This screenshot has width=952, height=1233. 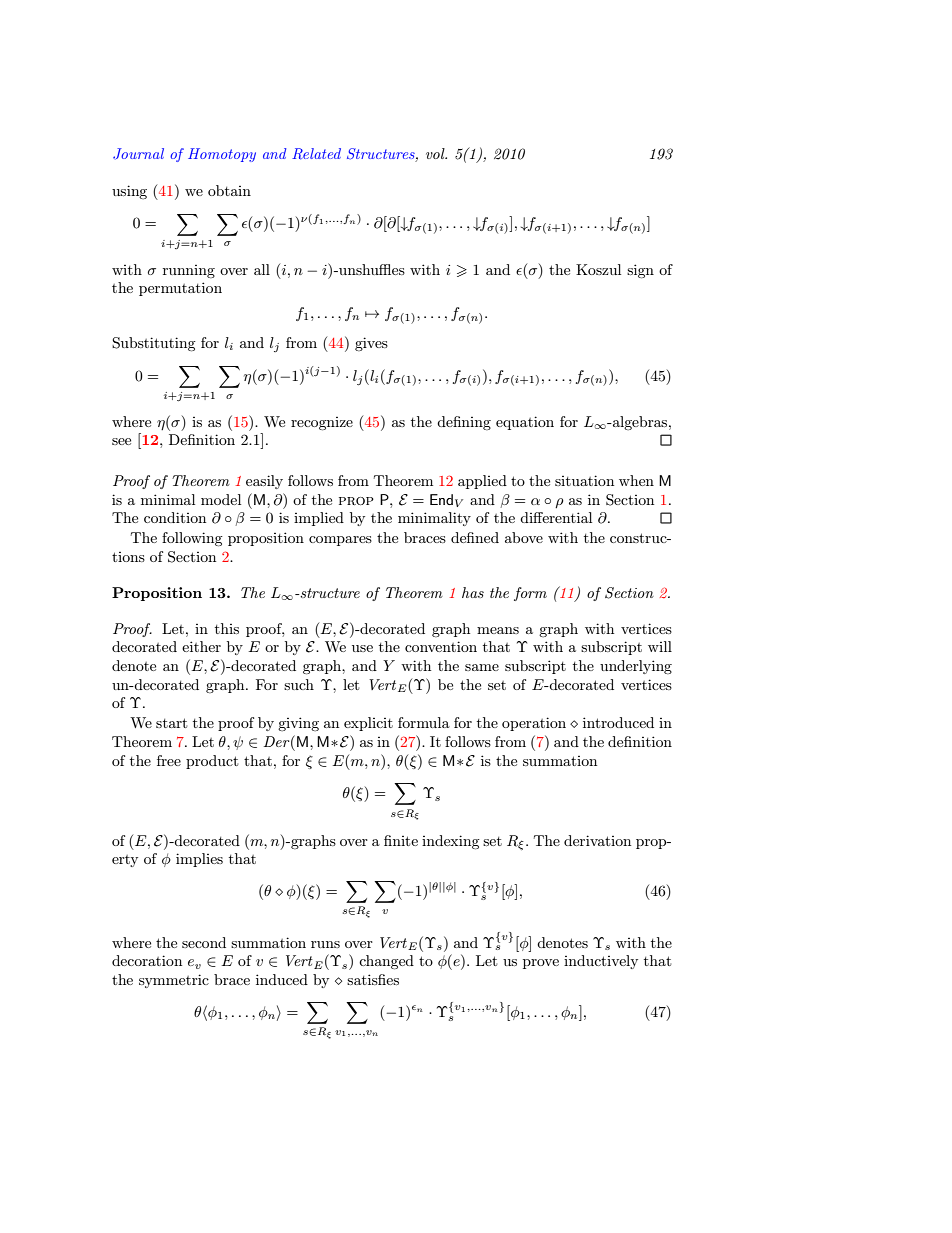 What do you see at coordinates (618, 722) in the screenshot?
I see `introduced` at bounding box center [618, 722].
